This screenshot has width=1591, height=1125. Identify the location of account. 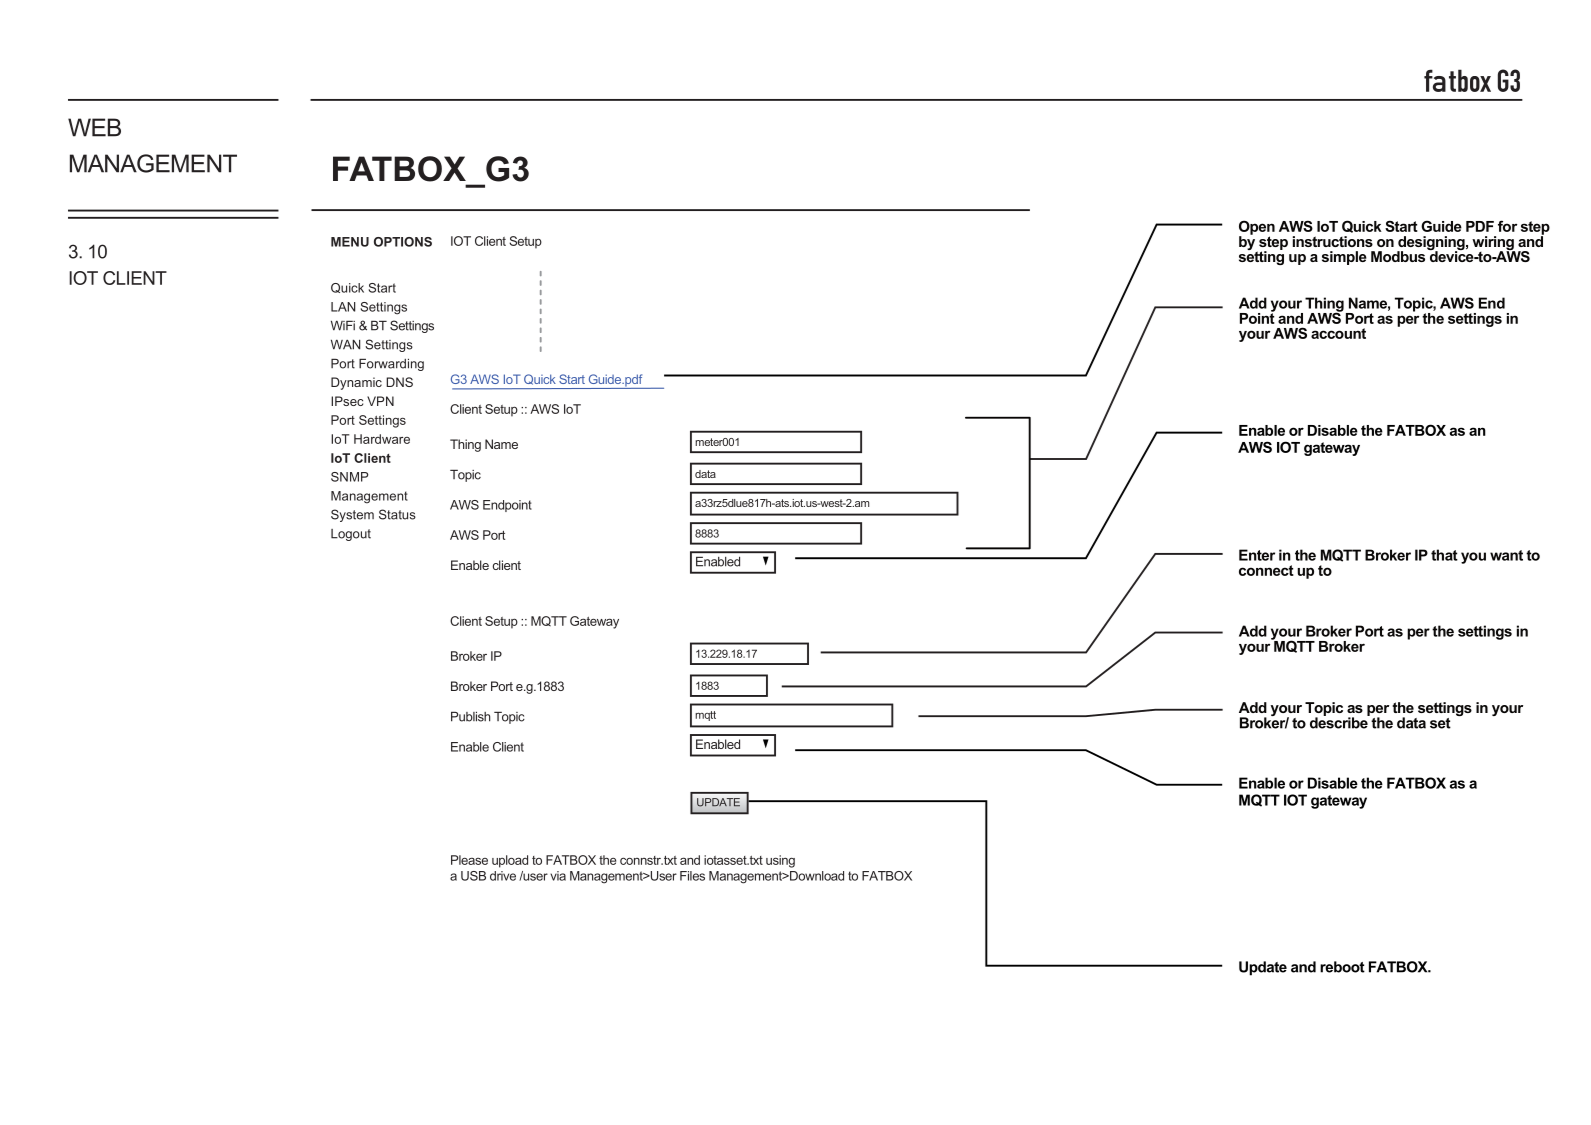
(1338, 333).
